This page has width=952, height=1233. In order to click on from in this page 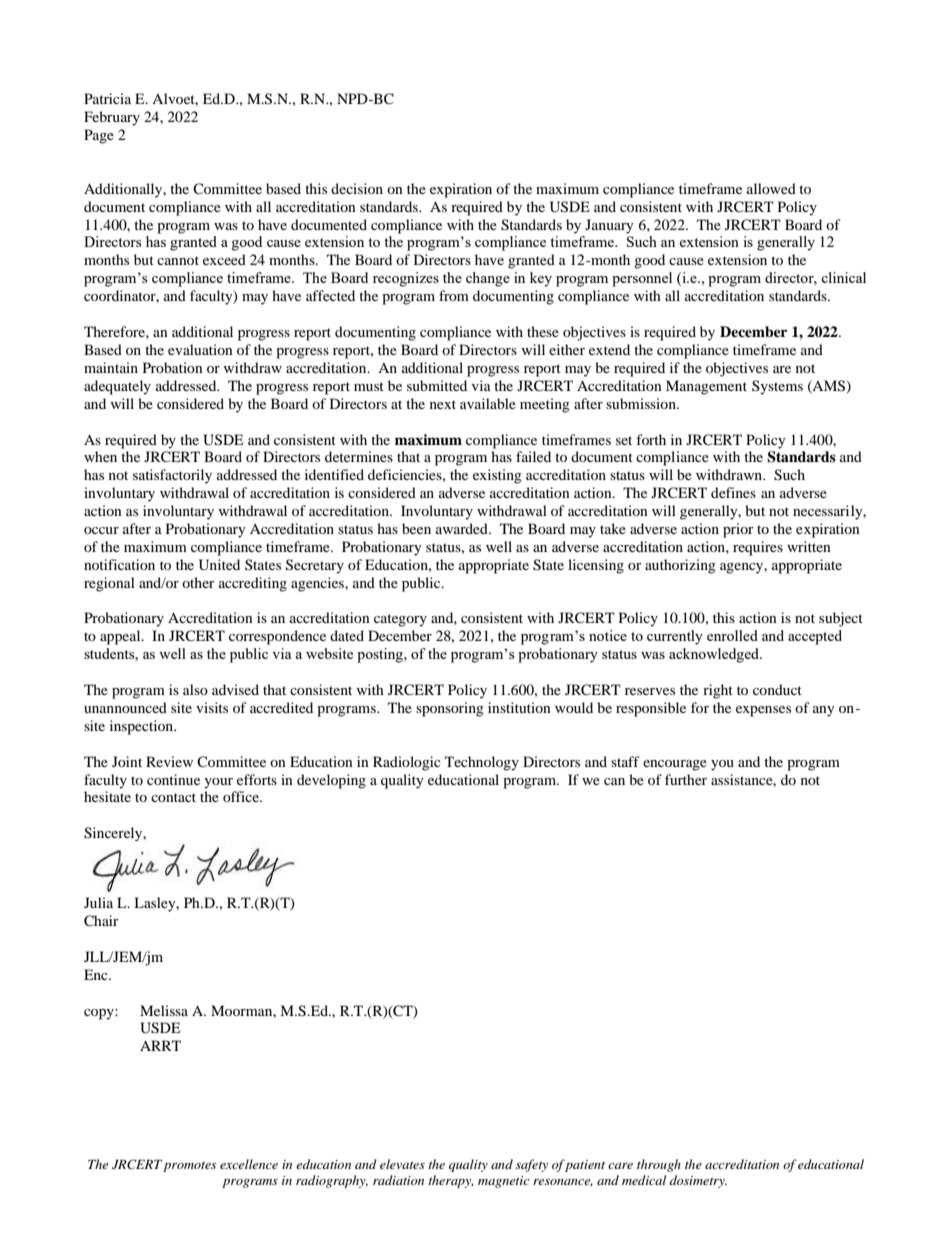, I will do `click(454, 295)`.
